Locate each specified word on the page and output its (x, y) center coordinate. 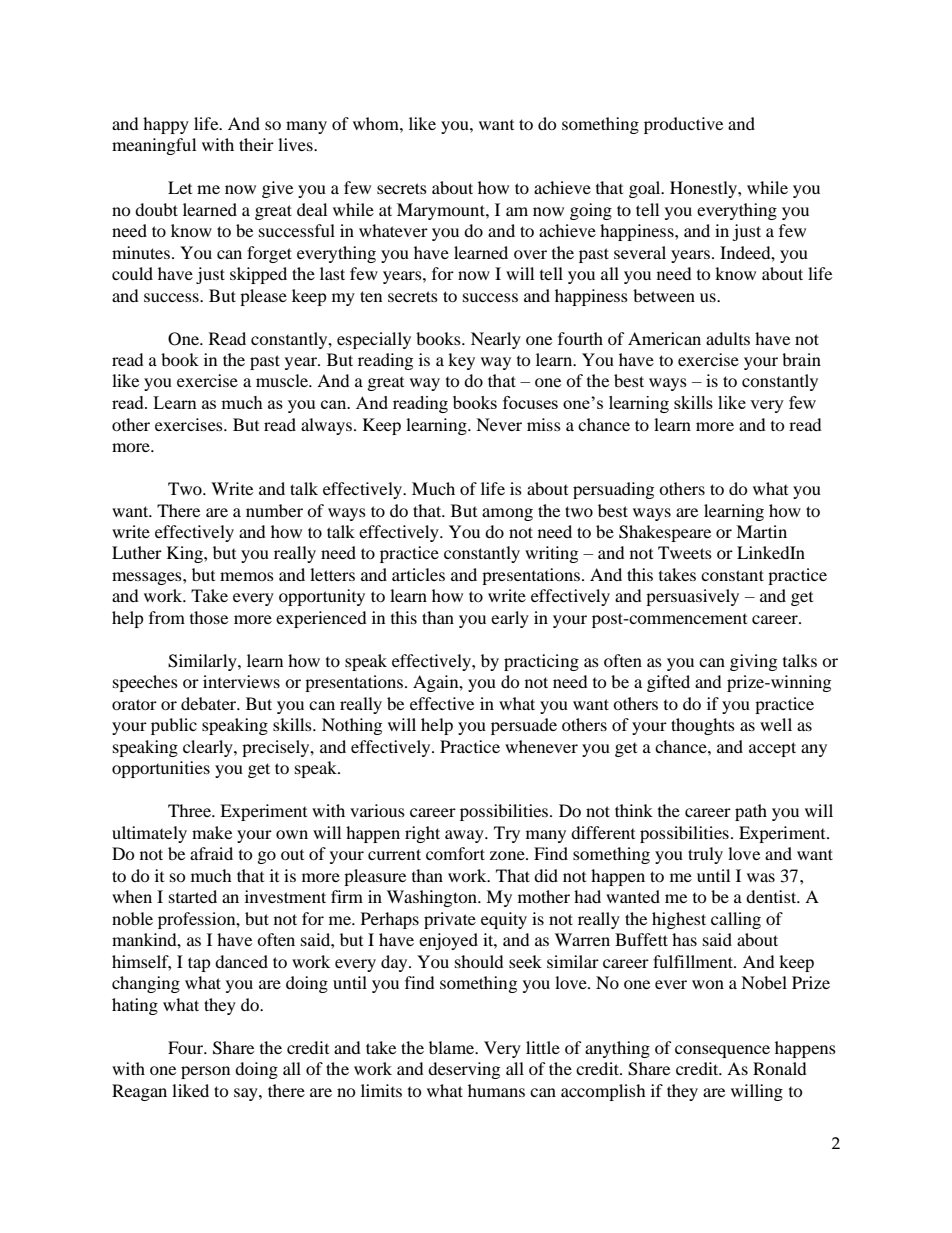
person (205, 1072)
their (256, 144)
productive (683, 125)
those (209, 617)
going (591, 211)
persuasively (692, 597)
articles (418, 574)
